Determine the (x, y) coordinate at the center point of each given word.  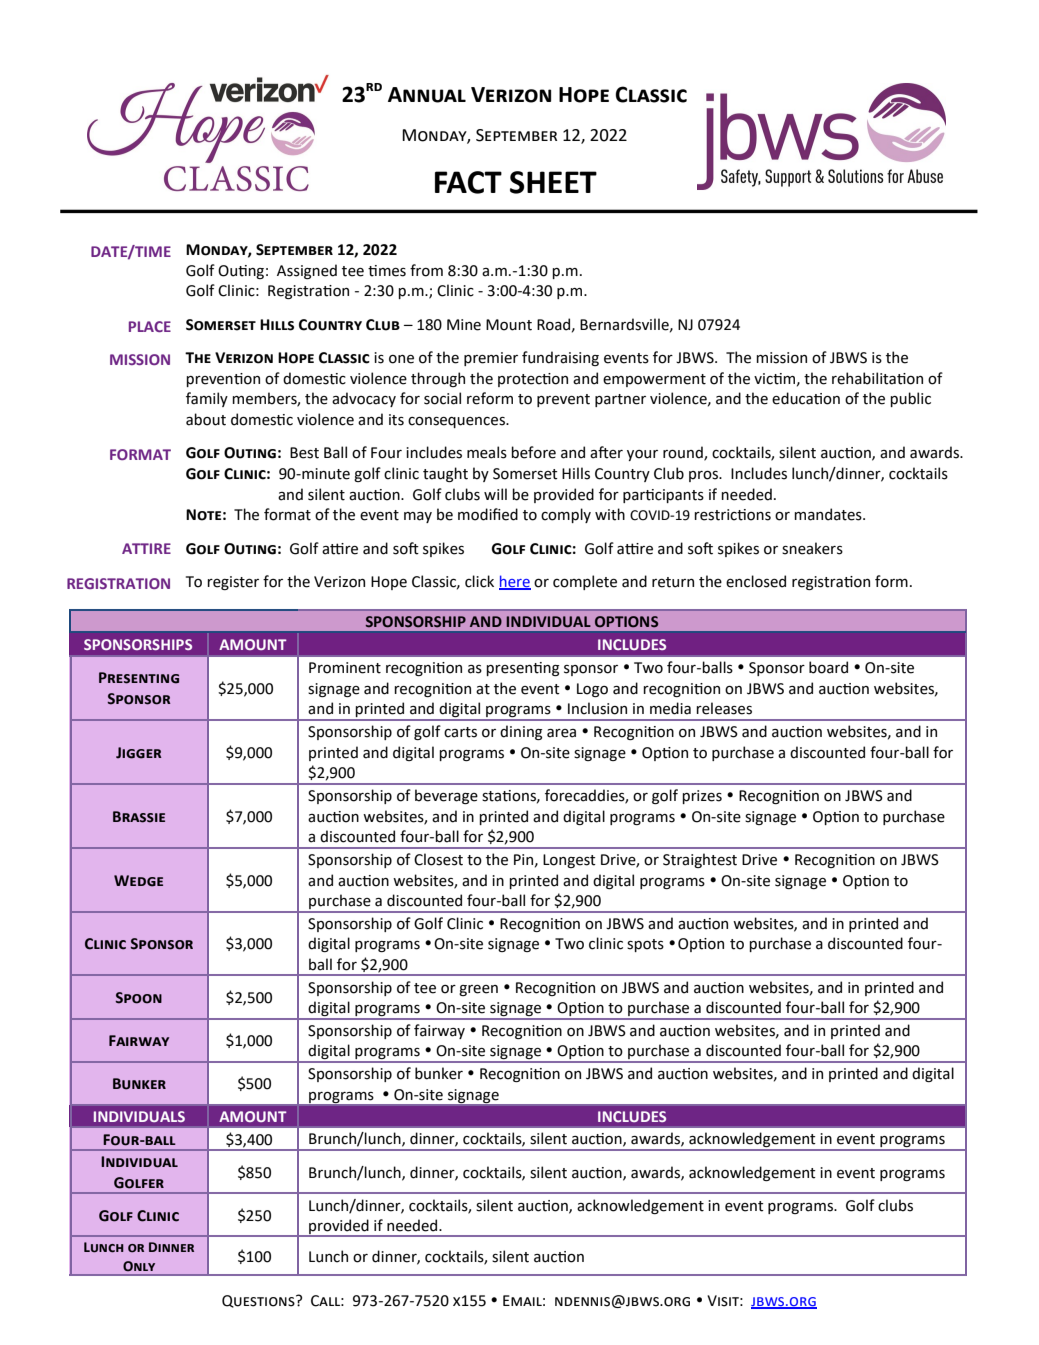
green (478, 990)
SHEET (553, 182)
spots (645, 945)
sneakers (812, 548)
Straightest (700, 860)
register (233, 583)
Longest (569, 861)
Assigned (307, 271)
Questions (259, 1301)
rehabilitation (877, 378)
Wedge (138, 881)
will (495, 494)
